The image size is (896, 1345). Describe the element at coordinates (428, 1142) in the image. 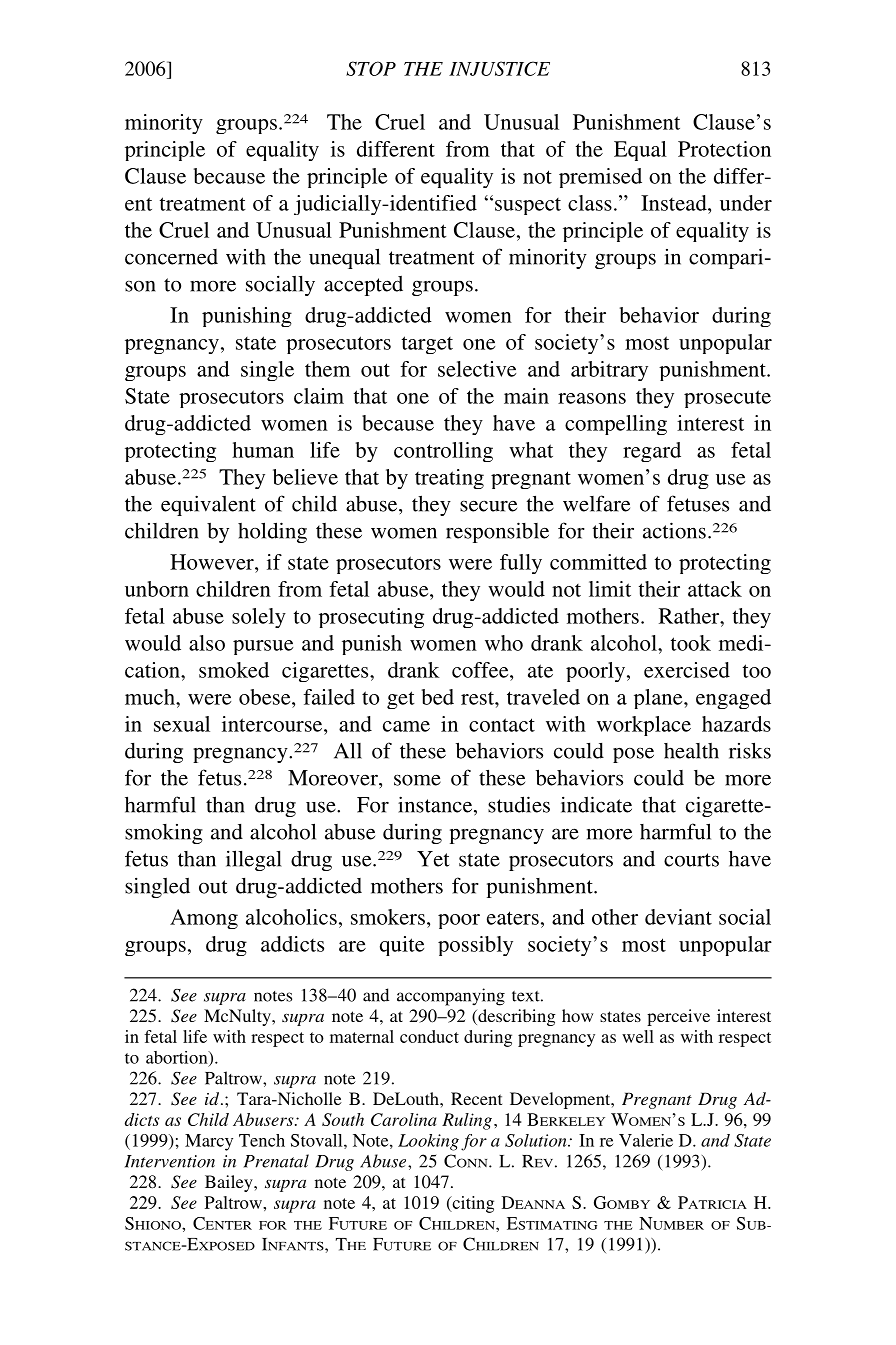

I see `Looking` at that location.
